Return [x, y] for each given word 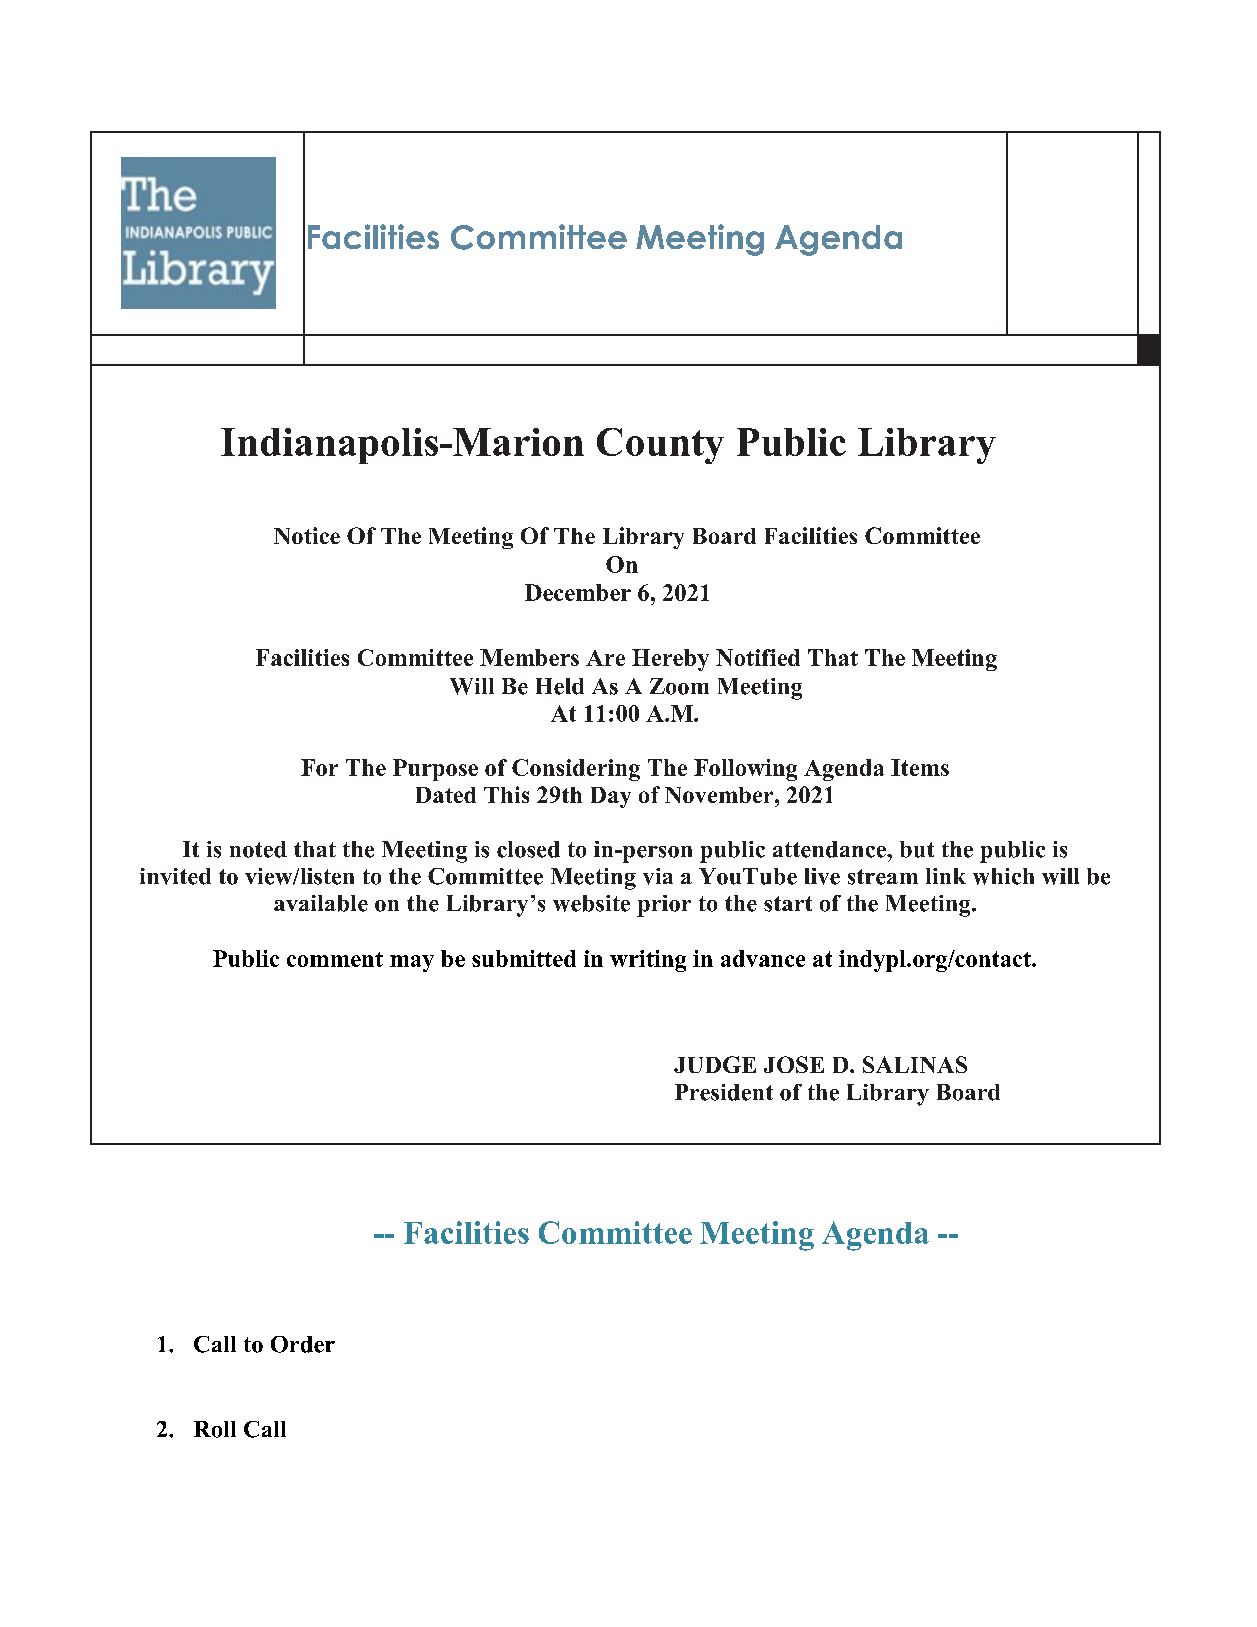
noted [258, 849]
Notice [307, 535]
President [724, 1092]
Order [303, 1344]
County [660, 446]
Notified [758, 657]
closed [528, 849]
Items [920, 767]
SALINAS [915, 1064]
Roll [215, 1429]
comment [335, 959]
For [319, 767]
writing [648, 961]
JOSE [794, 1064]
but [917, 849]
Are [605, 658]
